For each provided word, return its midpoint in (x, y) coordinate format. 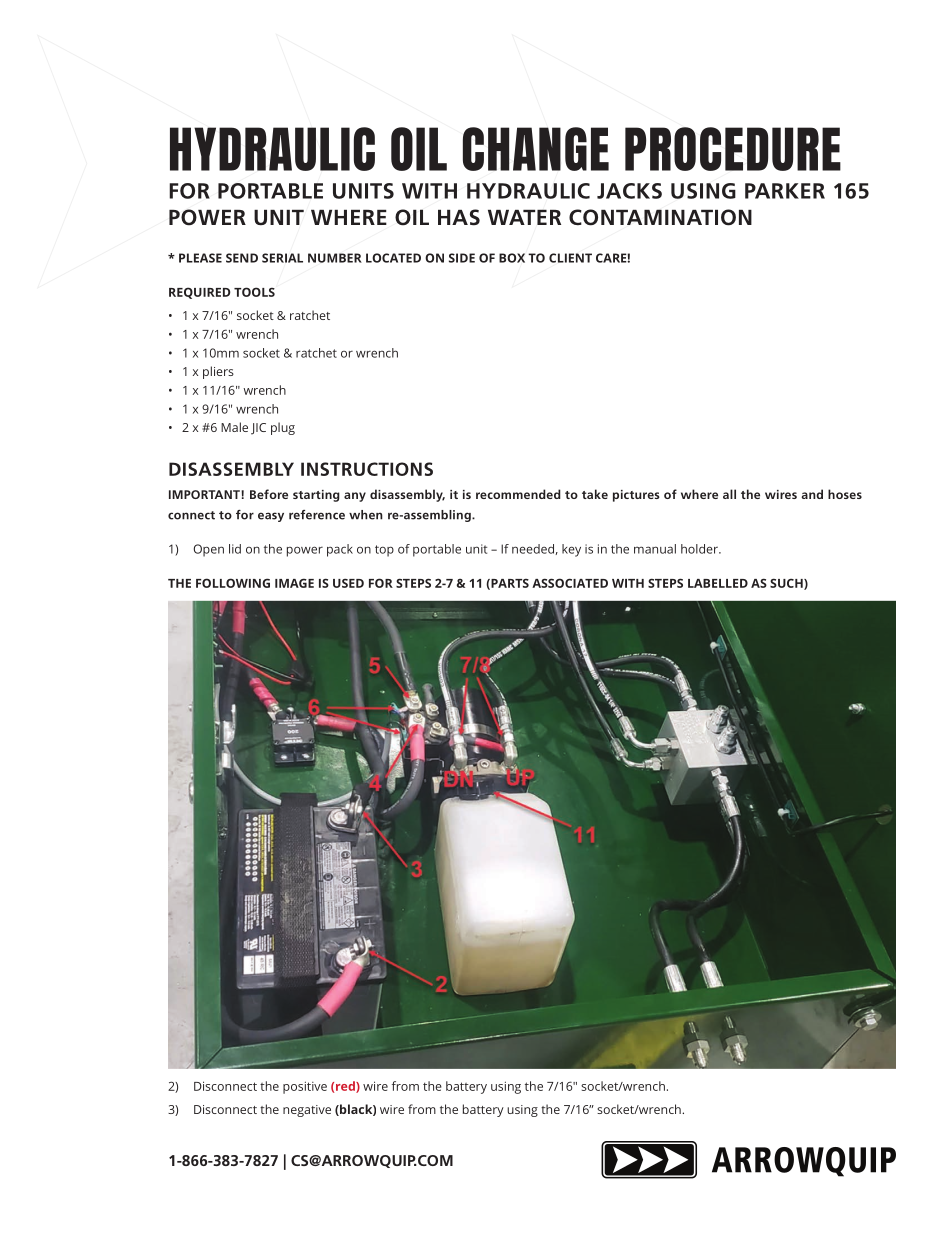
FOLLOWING (233, 583)
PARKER (785, 191)
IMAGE (294, 583)
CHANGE (536, 149)
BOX (512, 258)
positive (305, 1087)
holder (700, 549)
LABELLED (718, 583)
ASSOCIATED (570, 583)
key (571, 550)
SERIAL (282, 258)
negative (307, 1111)
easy (271, 517)
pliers (218, 372)
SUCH (787, 584)
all (729, 494)
